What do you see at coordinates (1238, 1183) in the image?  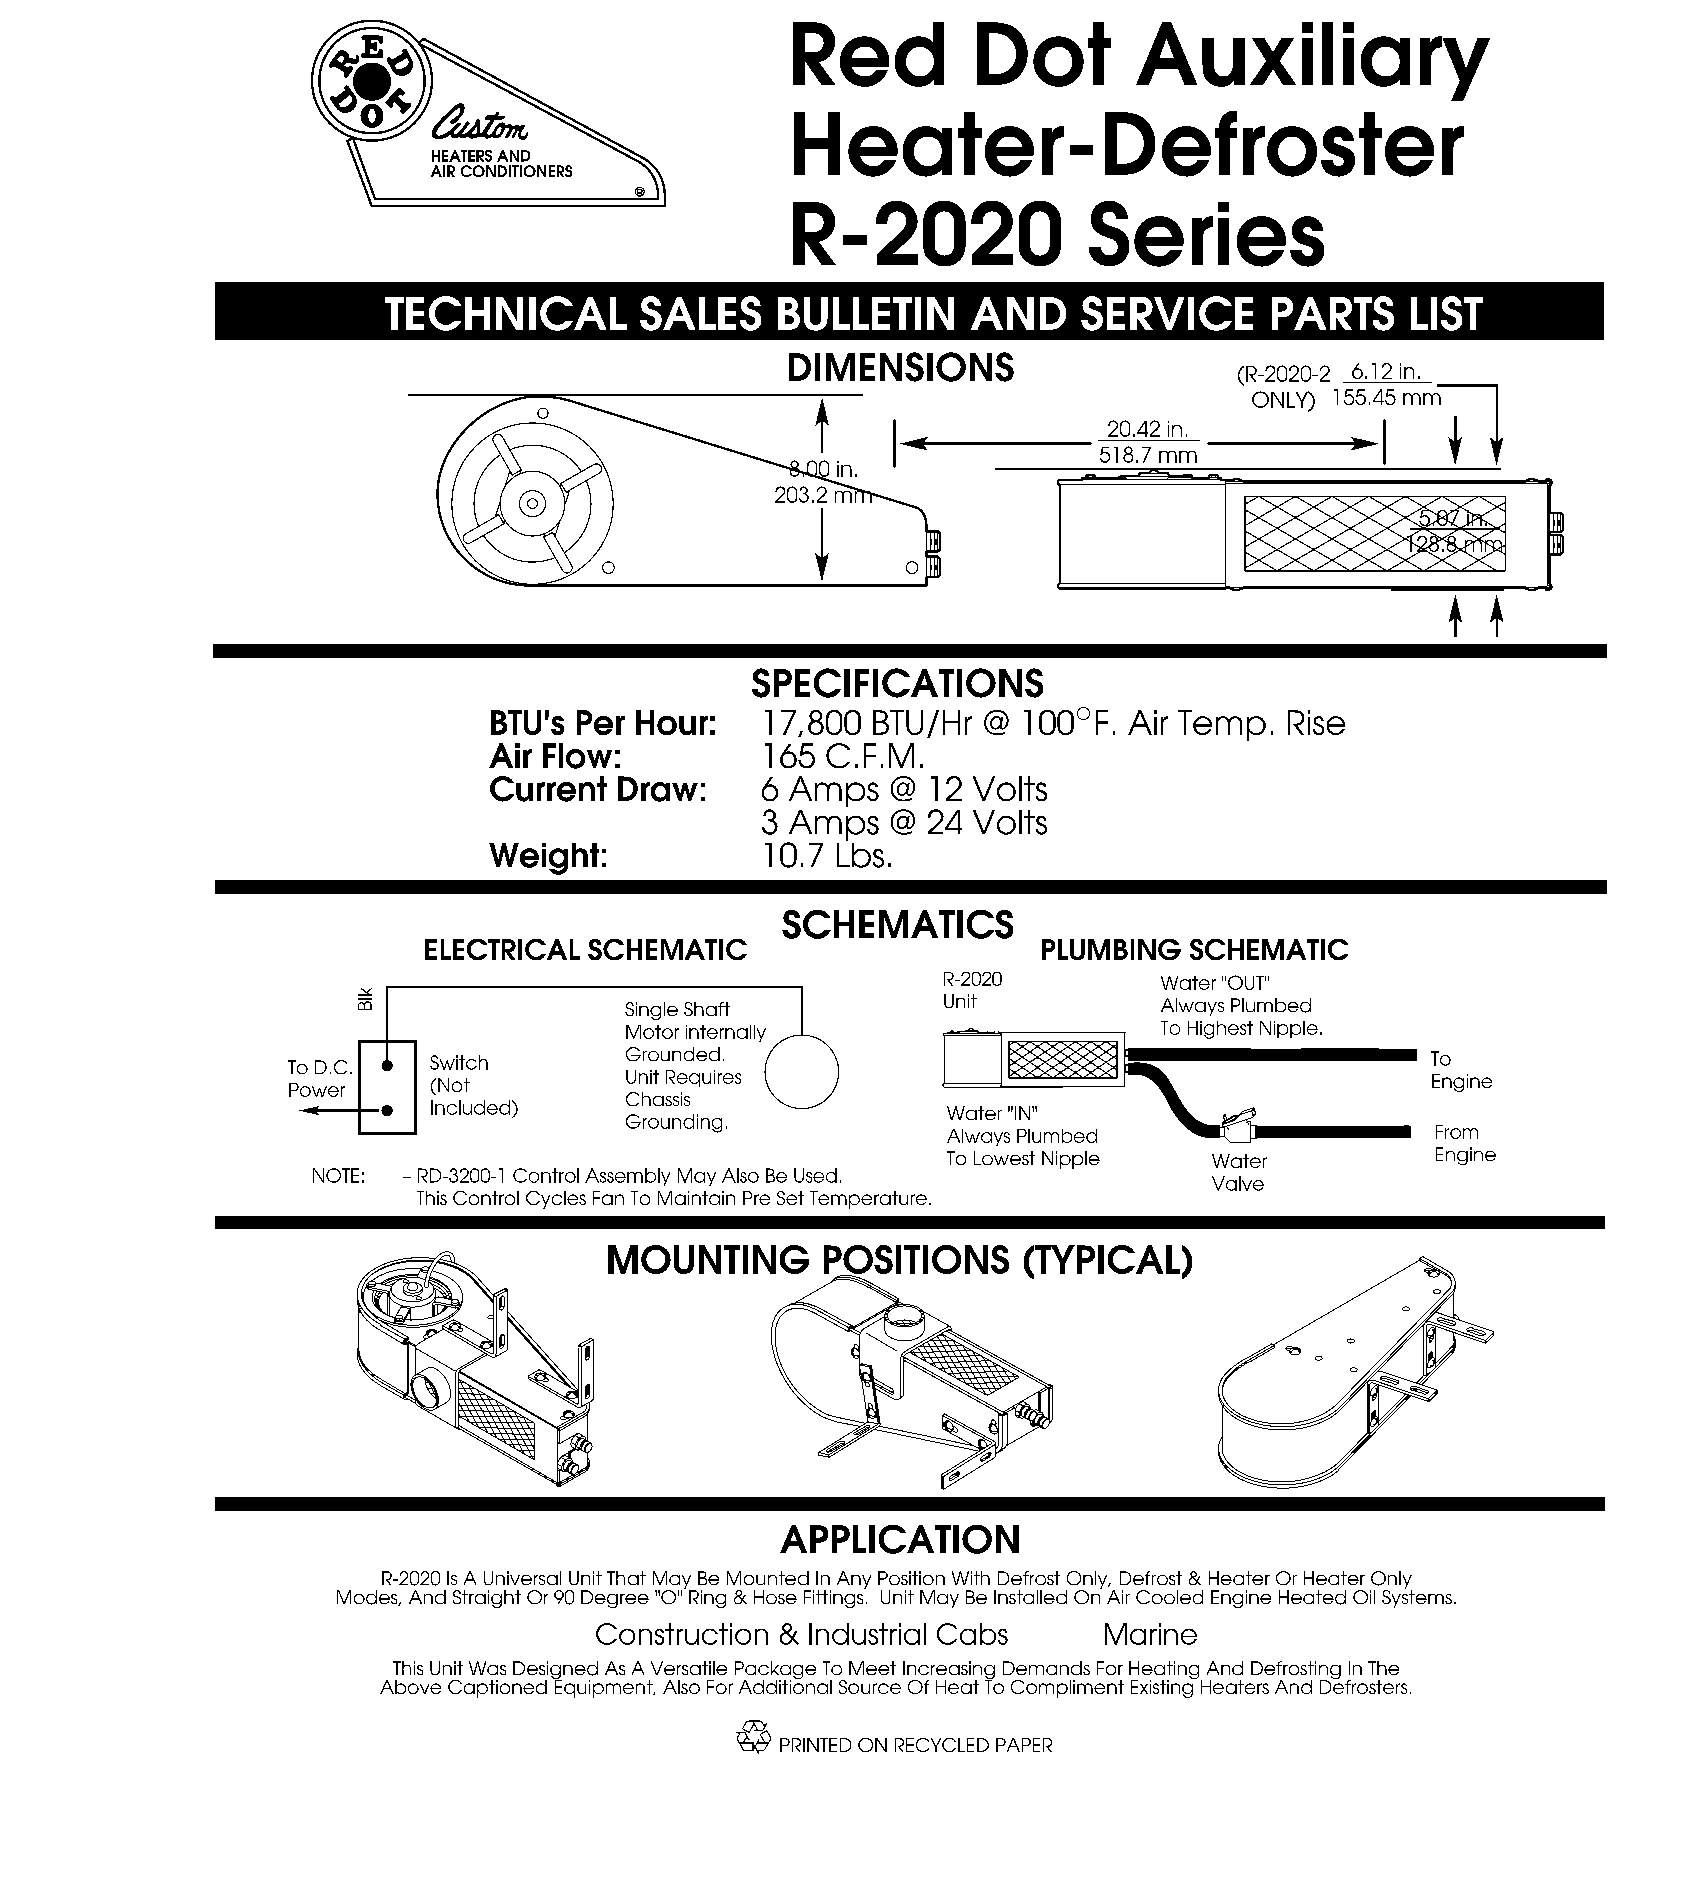 I see `Valve` at bounding box center [1238, 1183].
